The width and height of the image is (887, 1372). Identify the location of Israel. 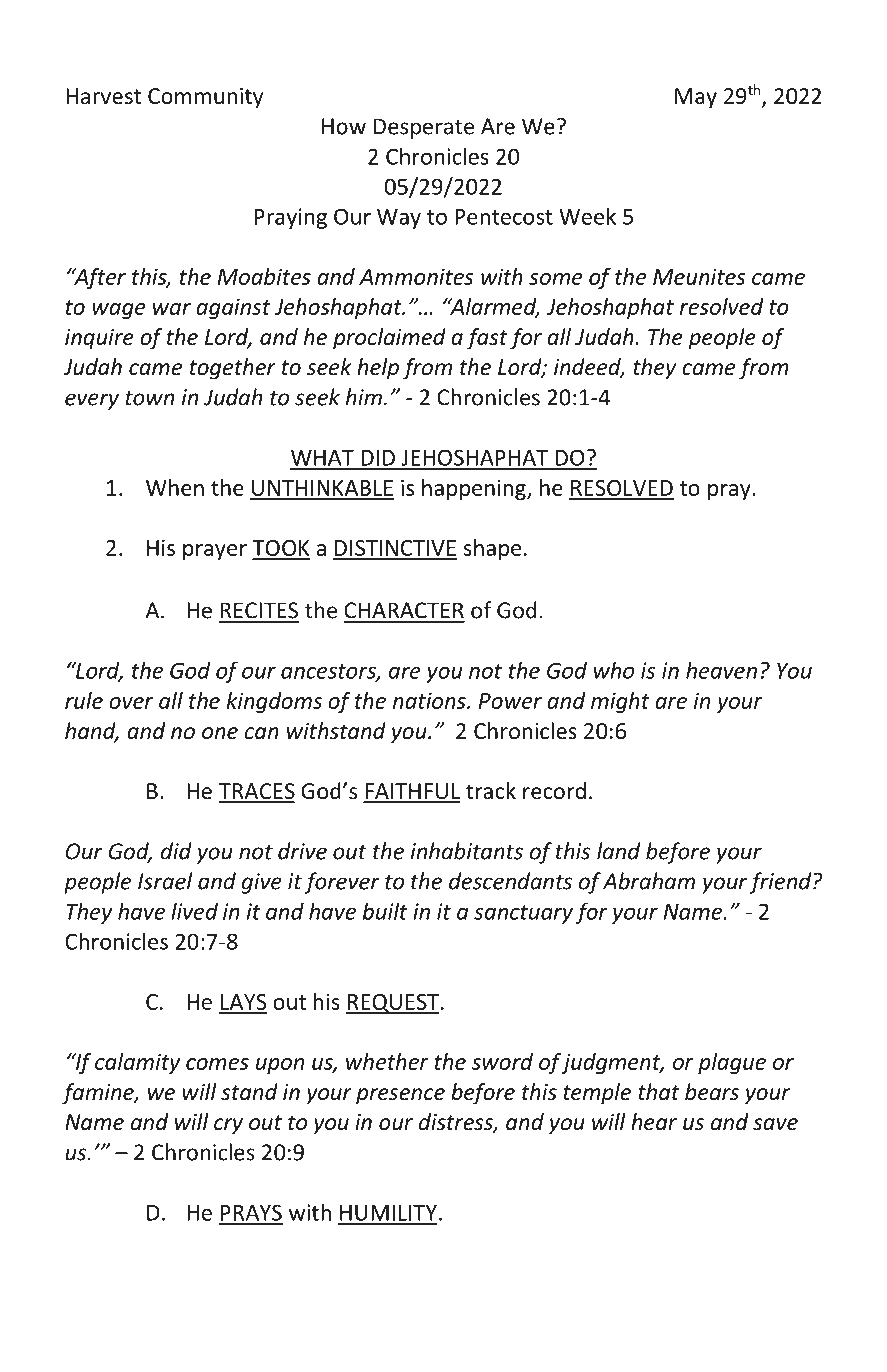
(165, 881).
